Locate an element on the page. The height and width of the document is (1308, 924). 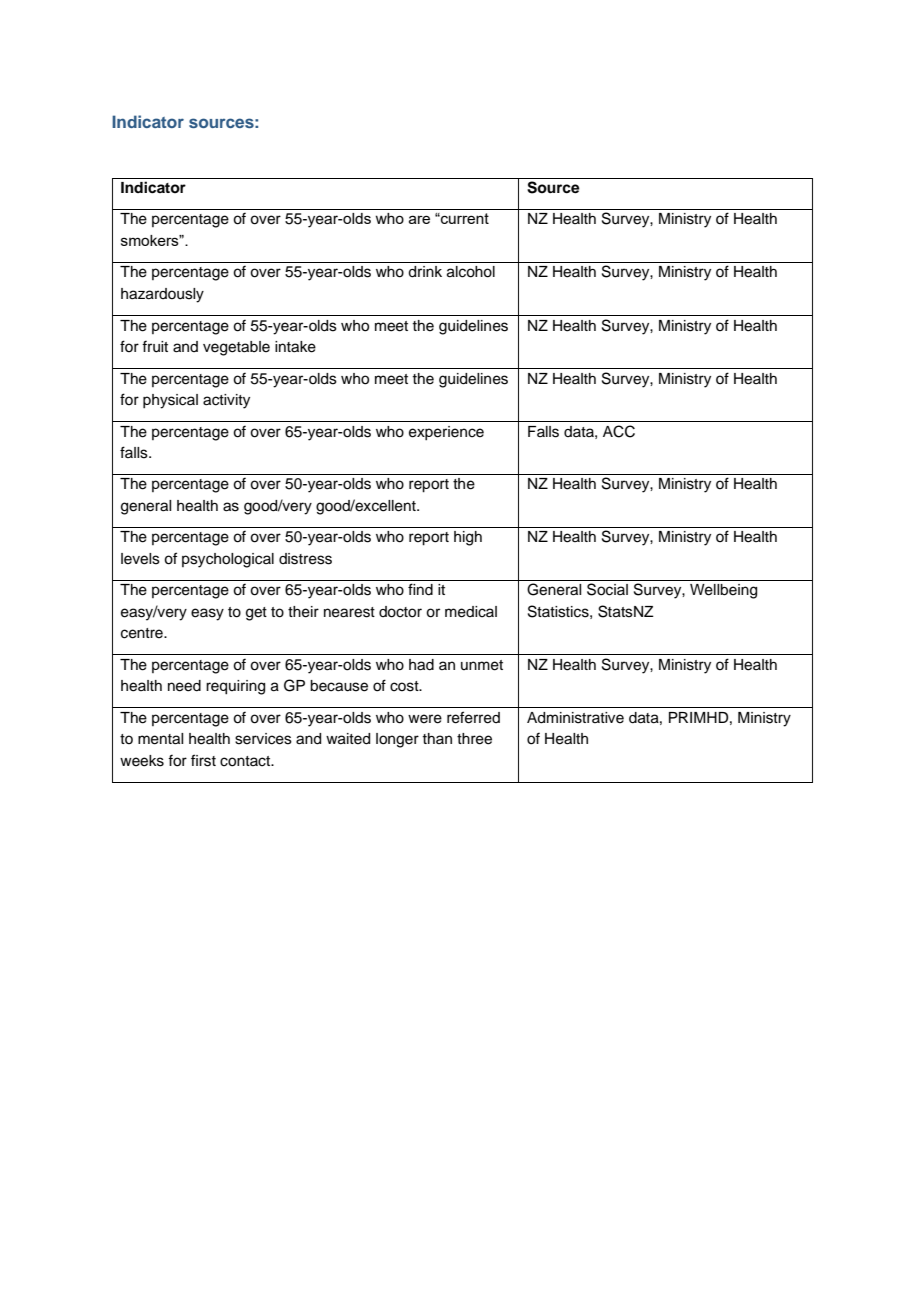
Social is located at coordinates (607, 589).
